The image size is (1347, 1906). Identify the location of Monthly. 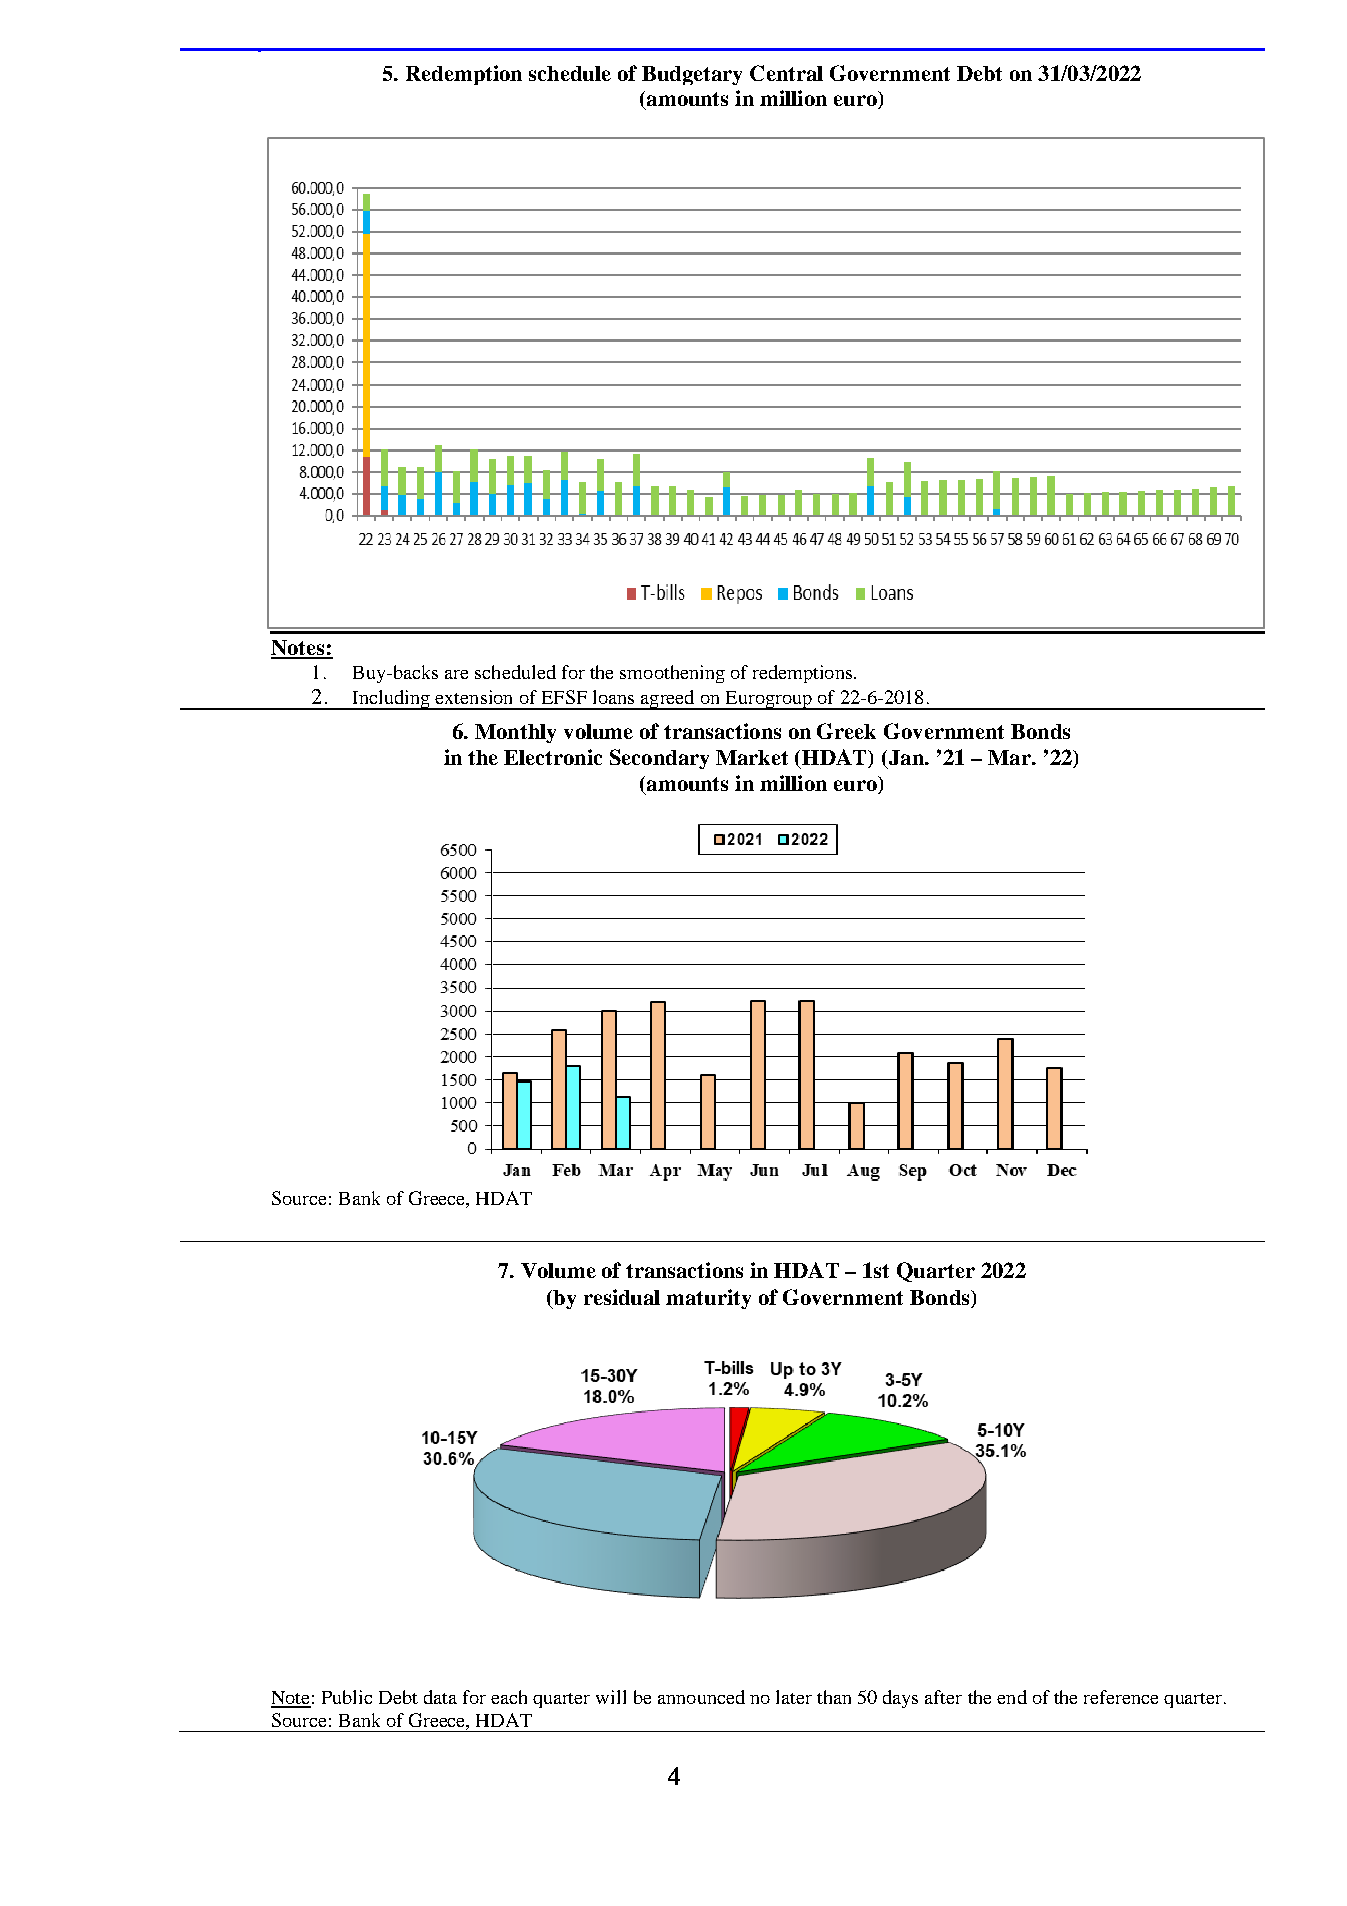
(515, 733).
